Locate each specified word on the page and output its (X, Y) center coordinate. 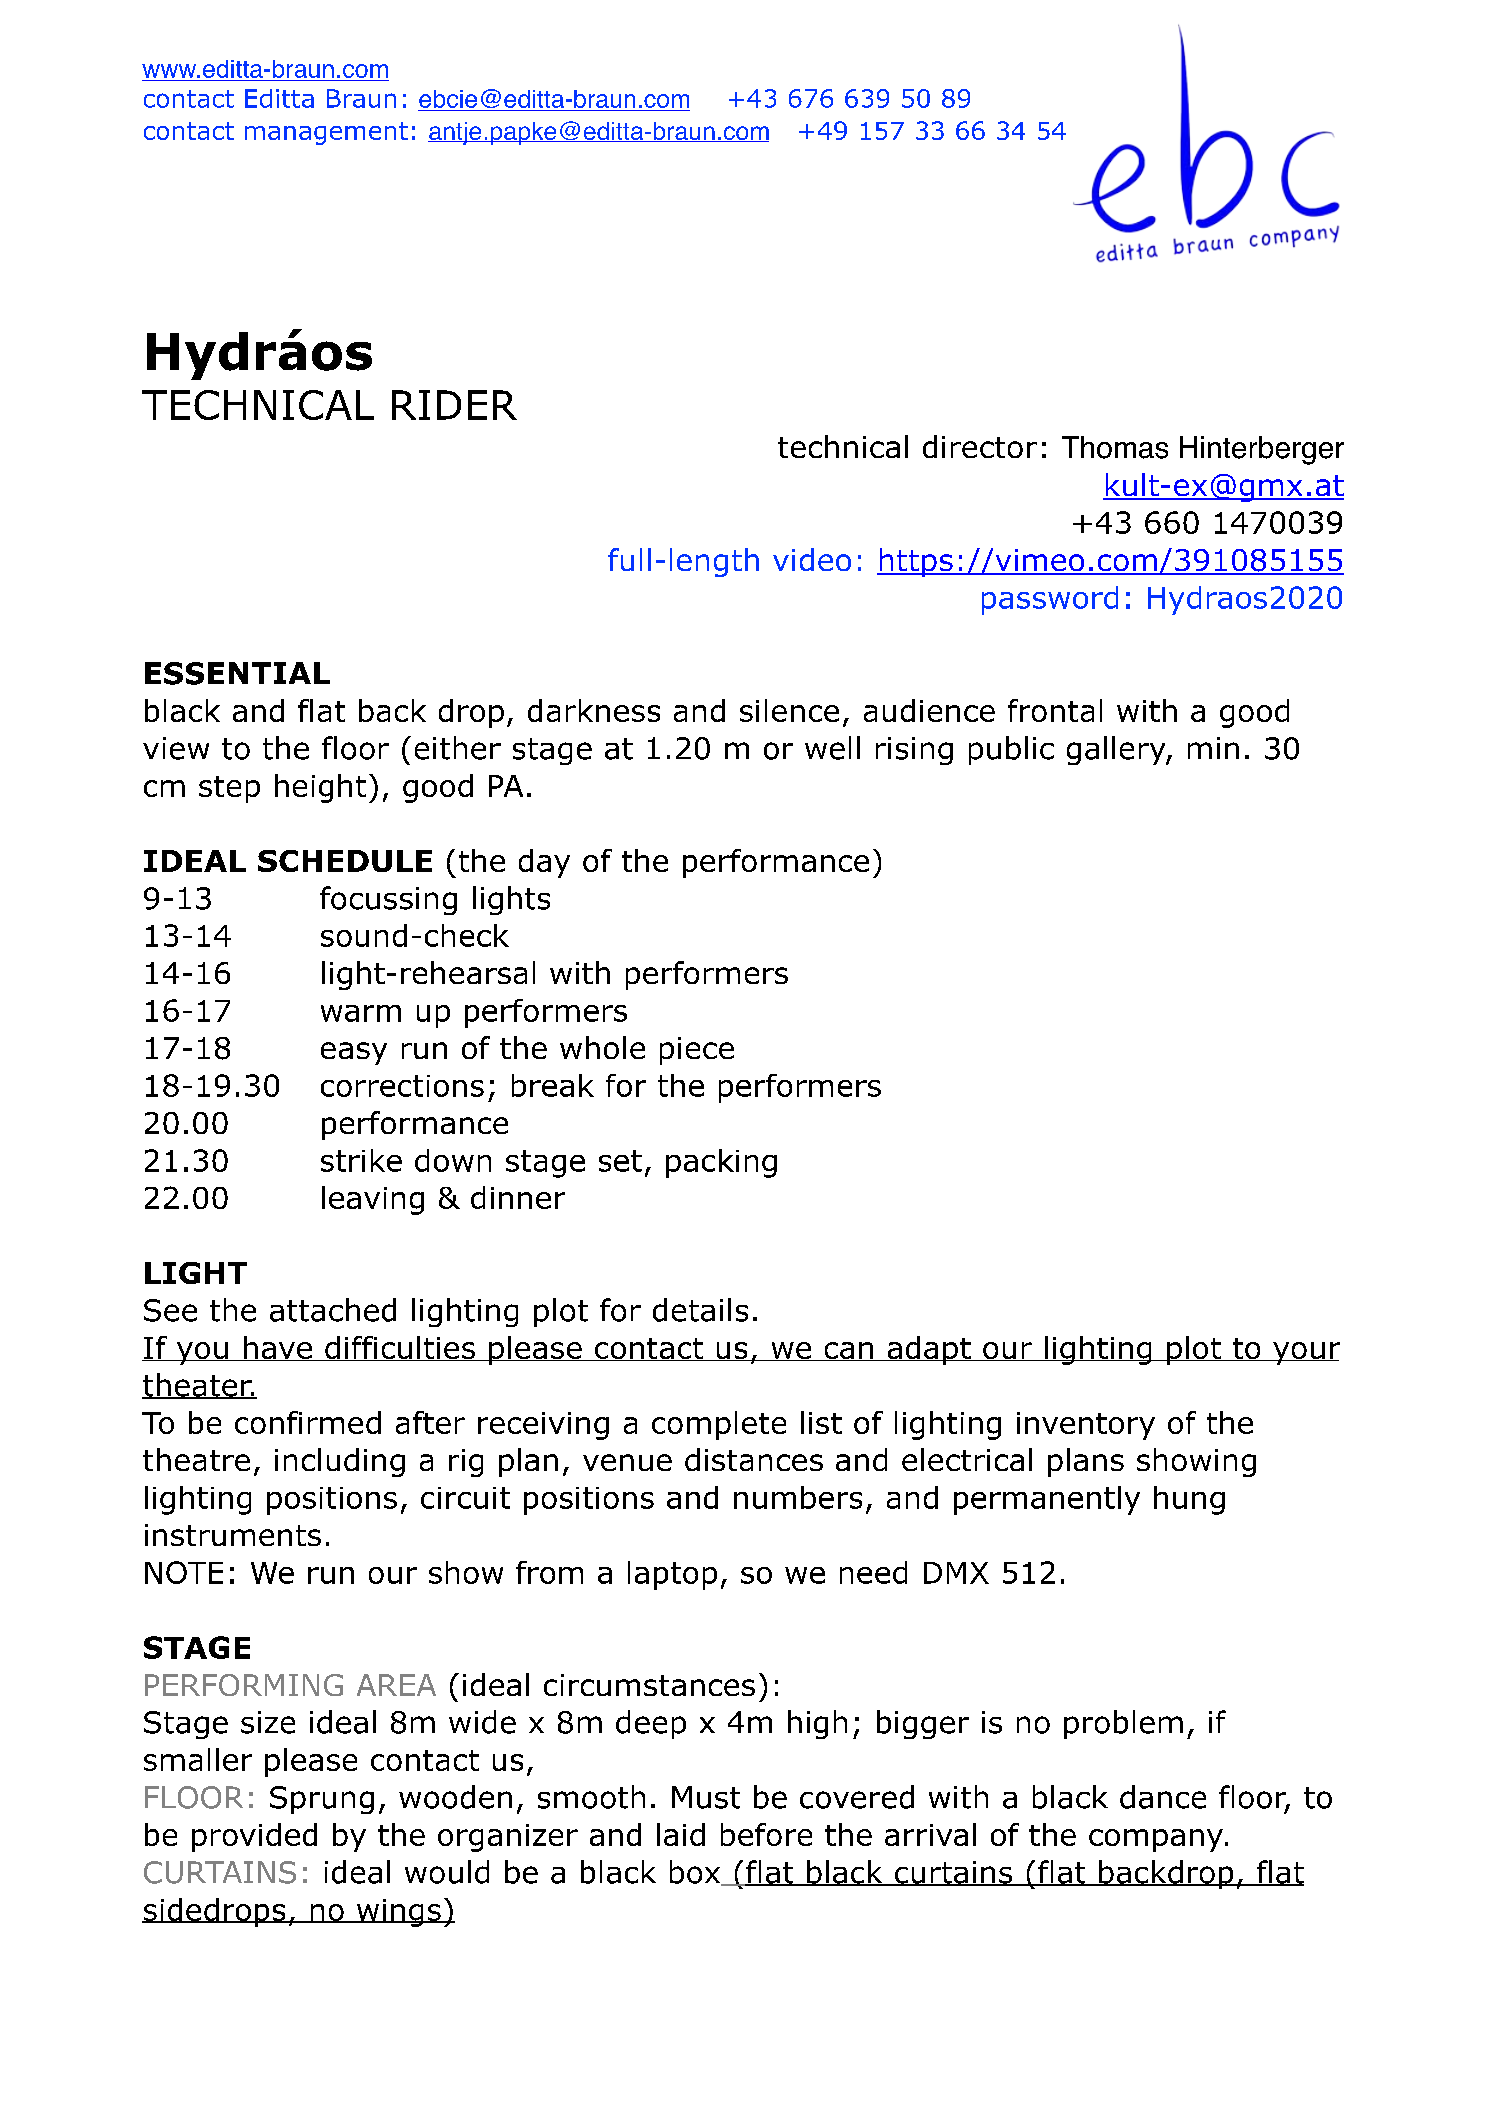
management (326, 133)
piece (697, 1051)
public (1011, 750)
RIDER (454, 405)
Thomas (1115, 447)
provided (254, 1837)
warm (361, 1013)
